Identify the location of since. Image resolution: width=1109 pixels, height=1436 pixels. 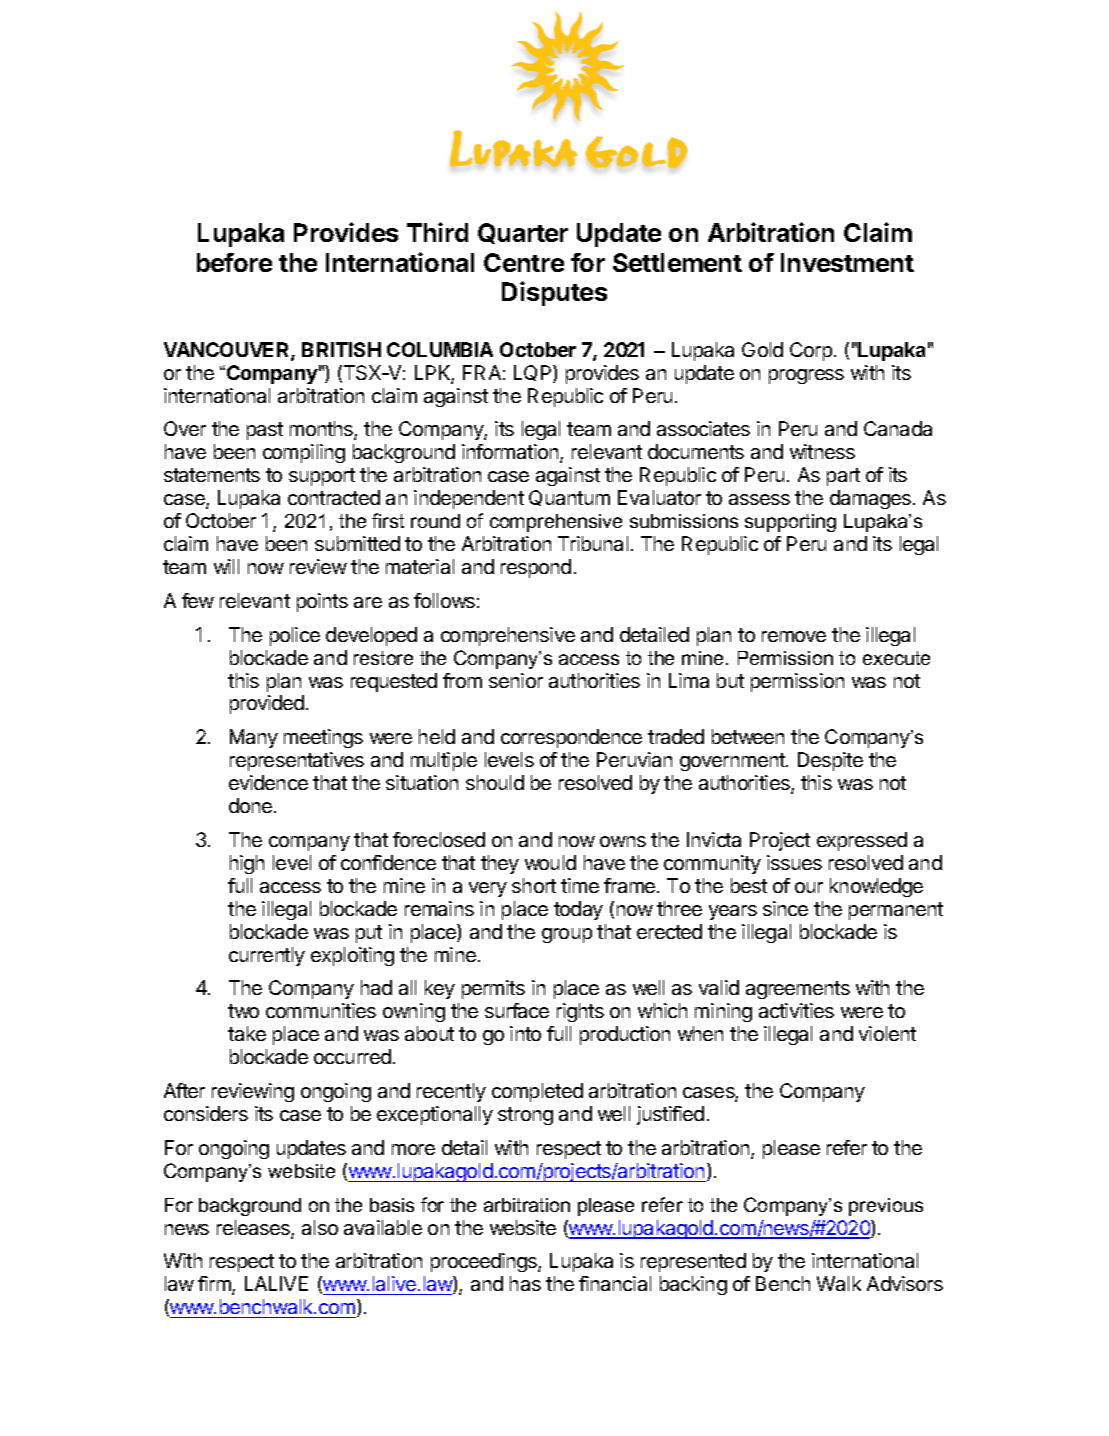
(785, 908).
